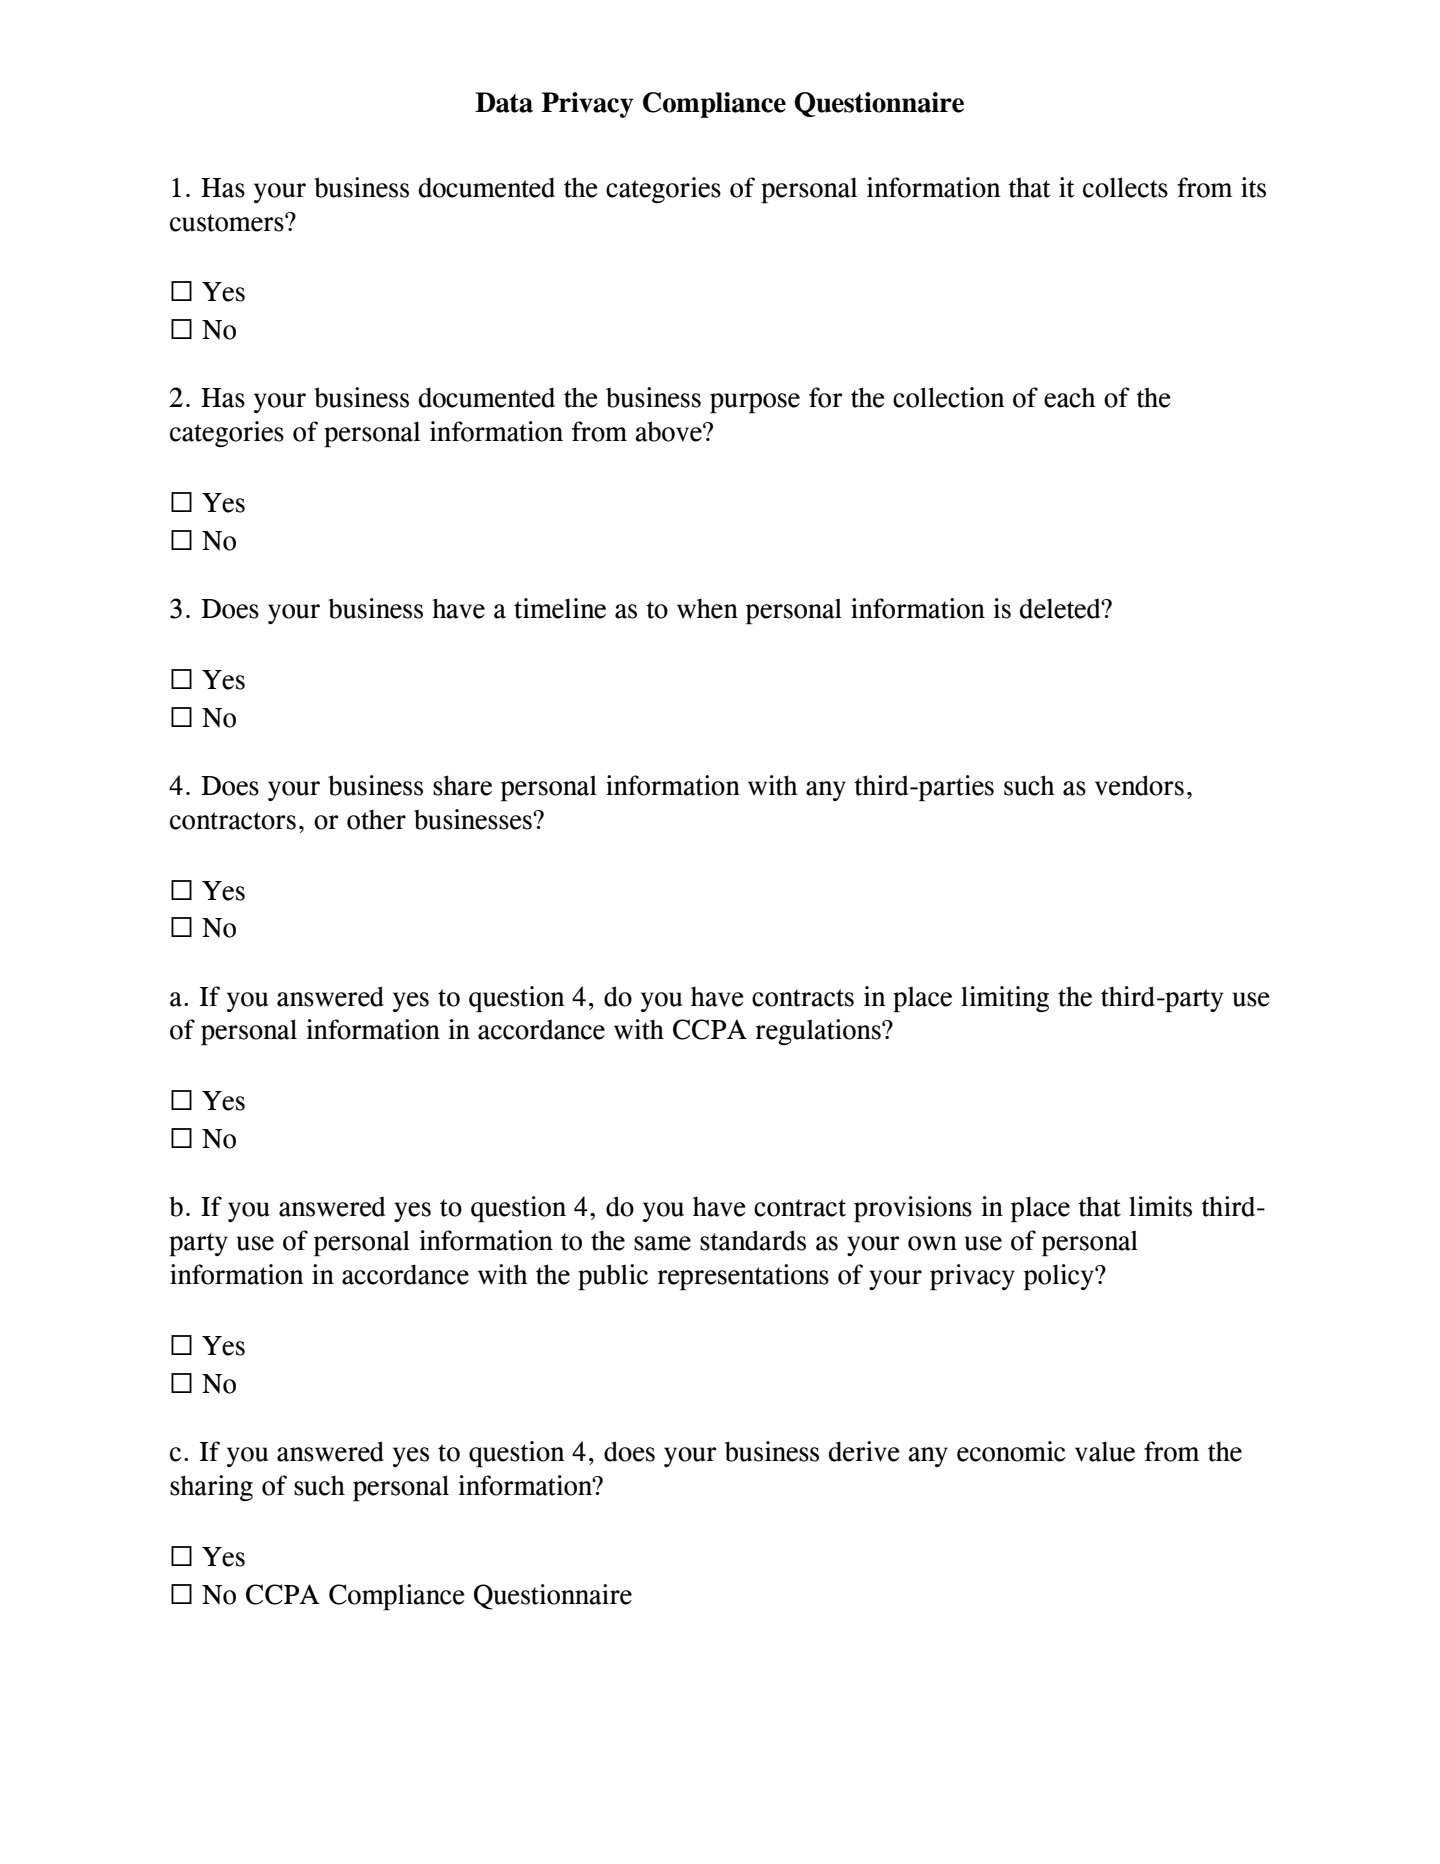 This image has height=1864, width=1440. Describe the element at coordinates (613, 1277) in the image. I see `public` at that location.
